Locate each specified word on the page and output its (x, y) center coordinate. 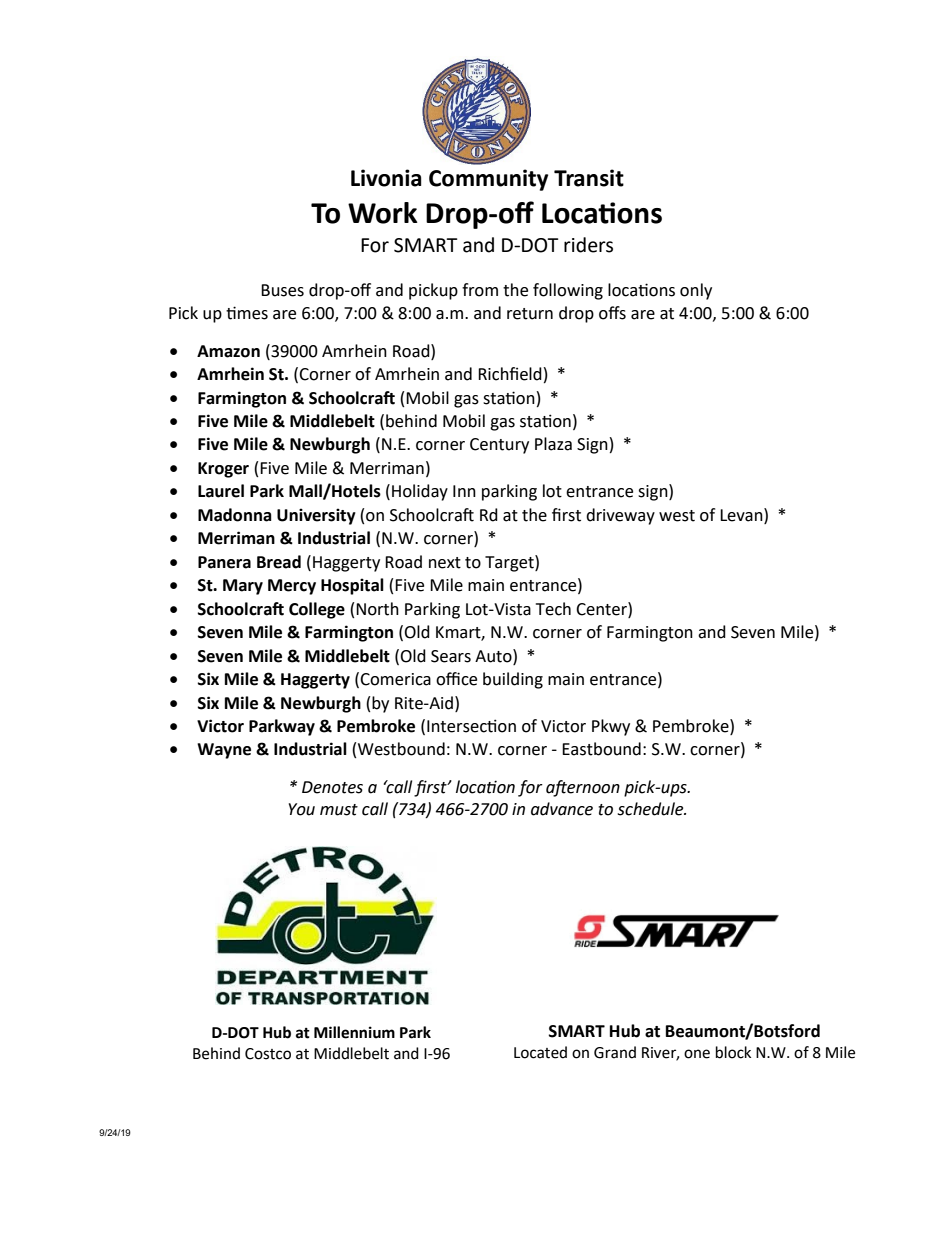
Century (499, 446)
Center (602, 609)
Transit (589, 178)
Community (488, 180)
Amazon (228, 351)
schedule (651, 809)
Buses (282, 290)
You (302, 809)
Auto (494, 656)
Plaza (553, 444)
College (317, 610)
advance (562, 809)
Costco (268, 1054)
